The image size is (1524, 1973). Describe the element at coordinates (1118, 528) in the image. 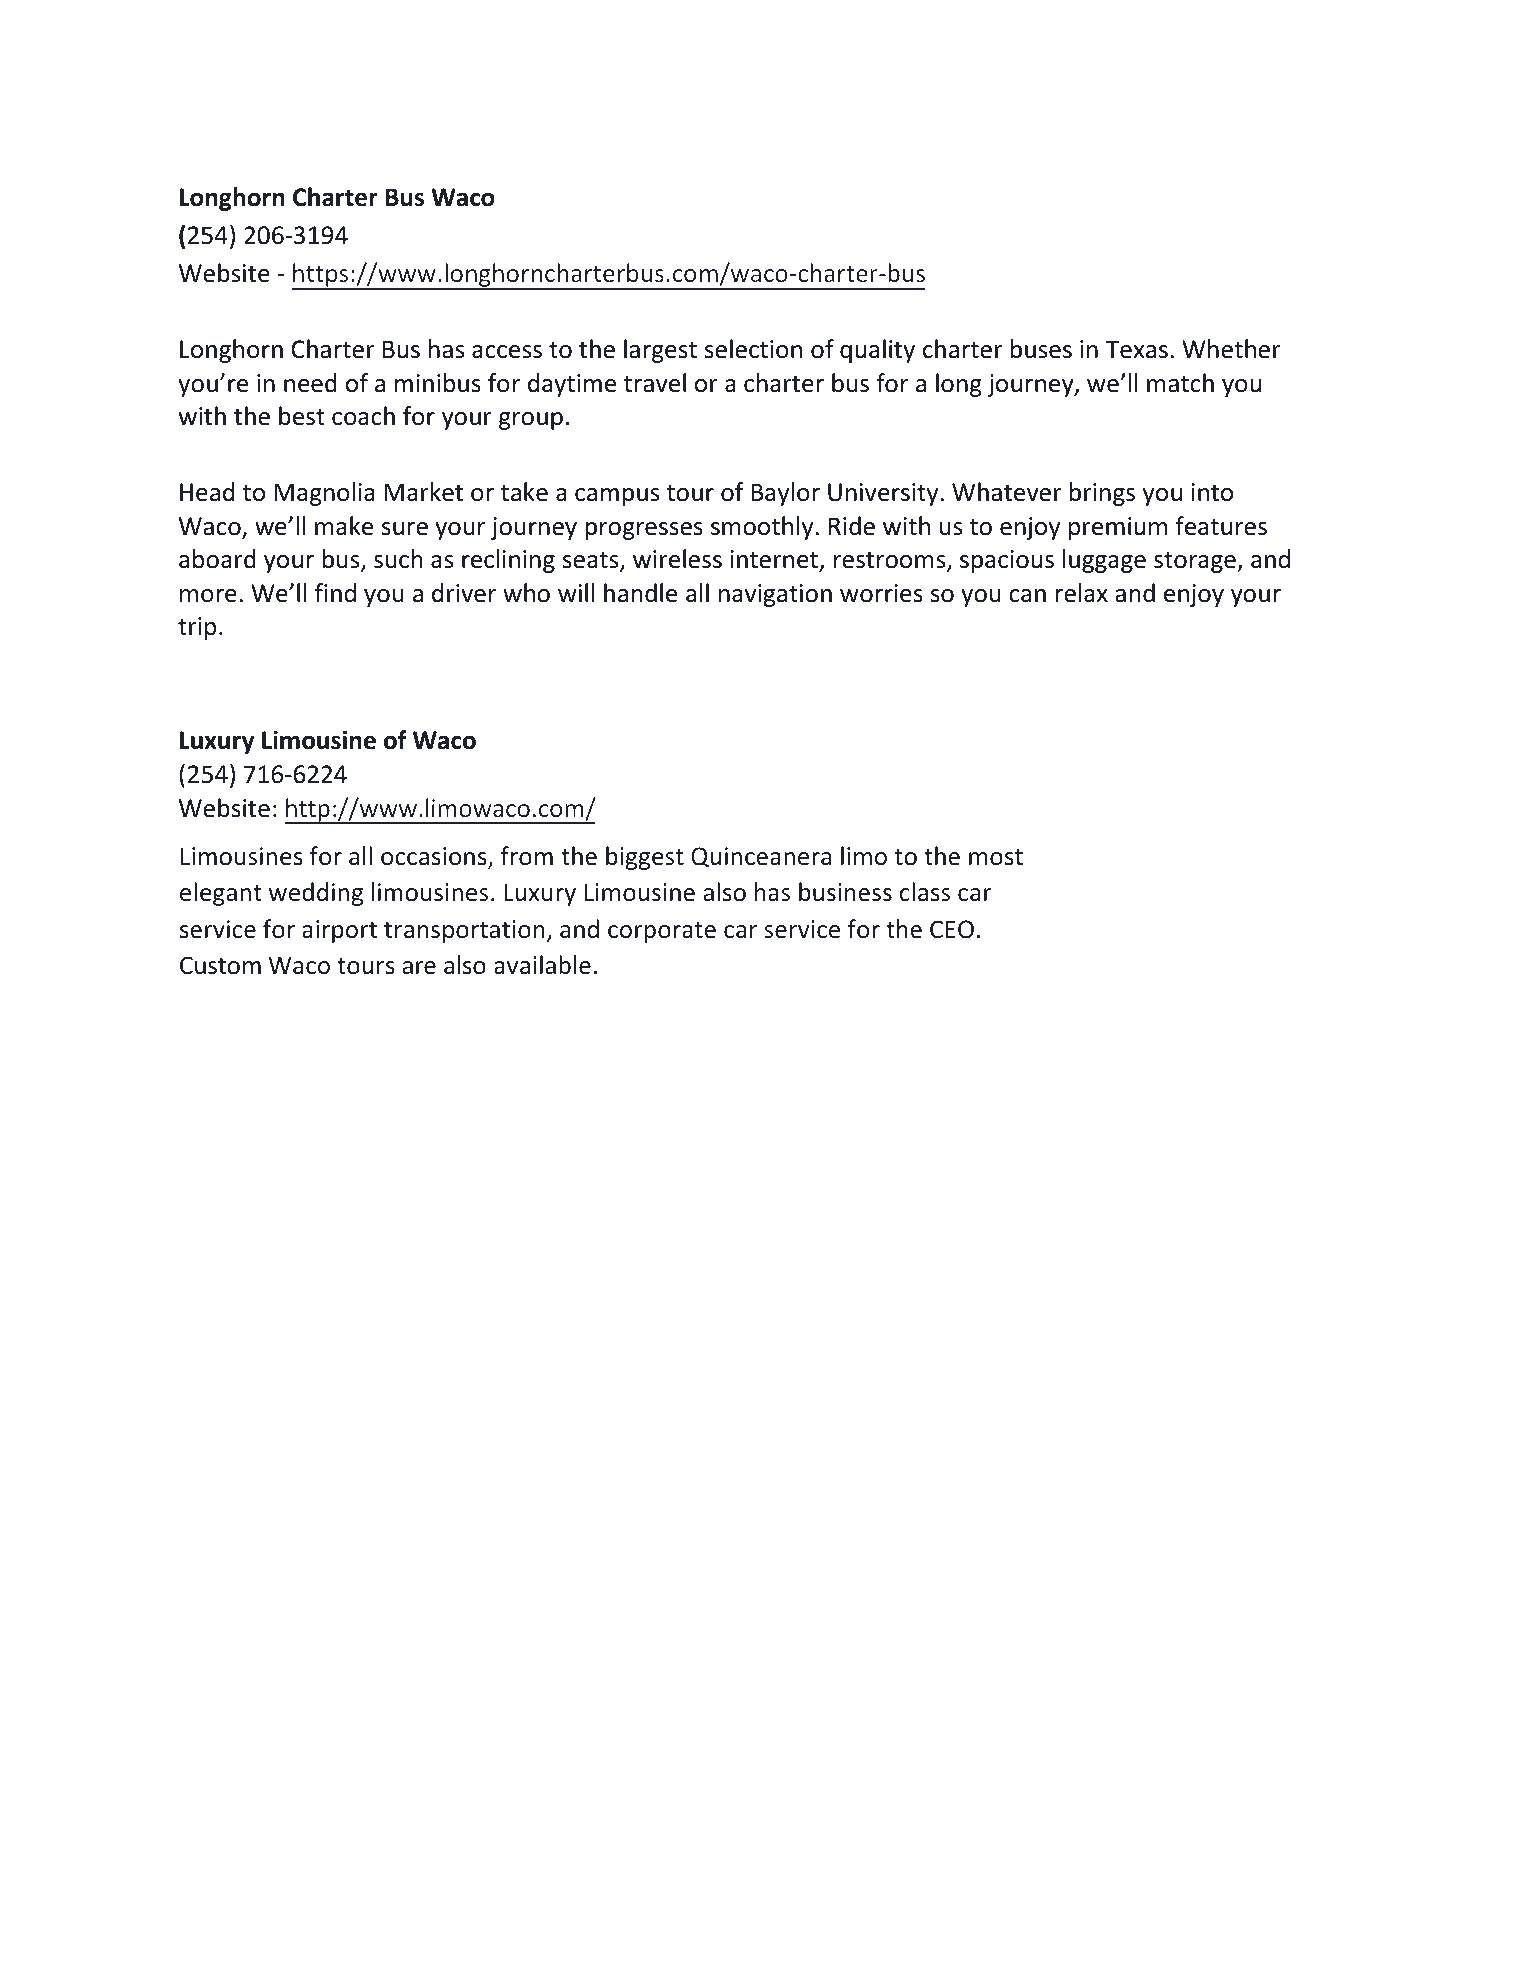

I see `premium` at that location.
